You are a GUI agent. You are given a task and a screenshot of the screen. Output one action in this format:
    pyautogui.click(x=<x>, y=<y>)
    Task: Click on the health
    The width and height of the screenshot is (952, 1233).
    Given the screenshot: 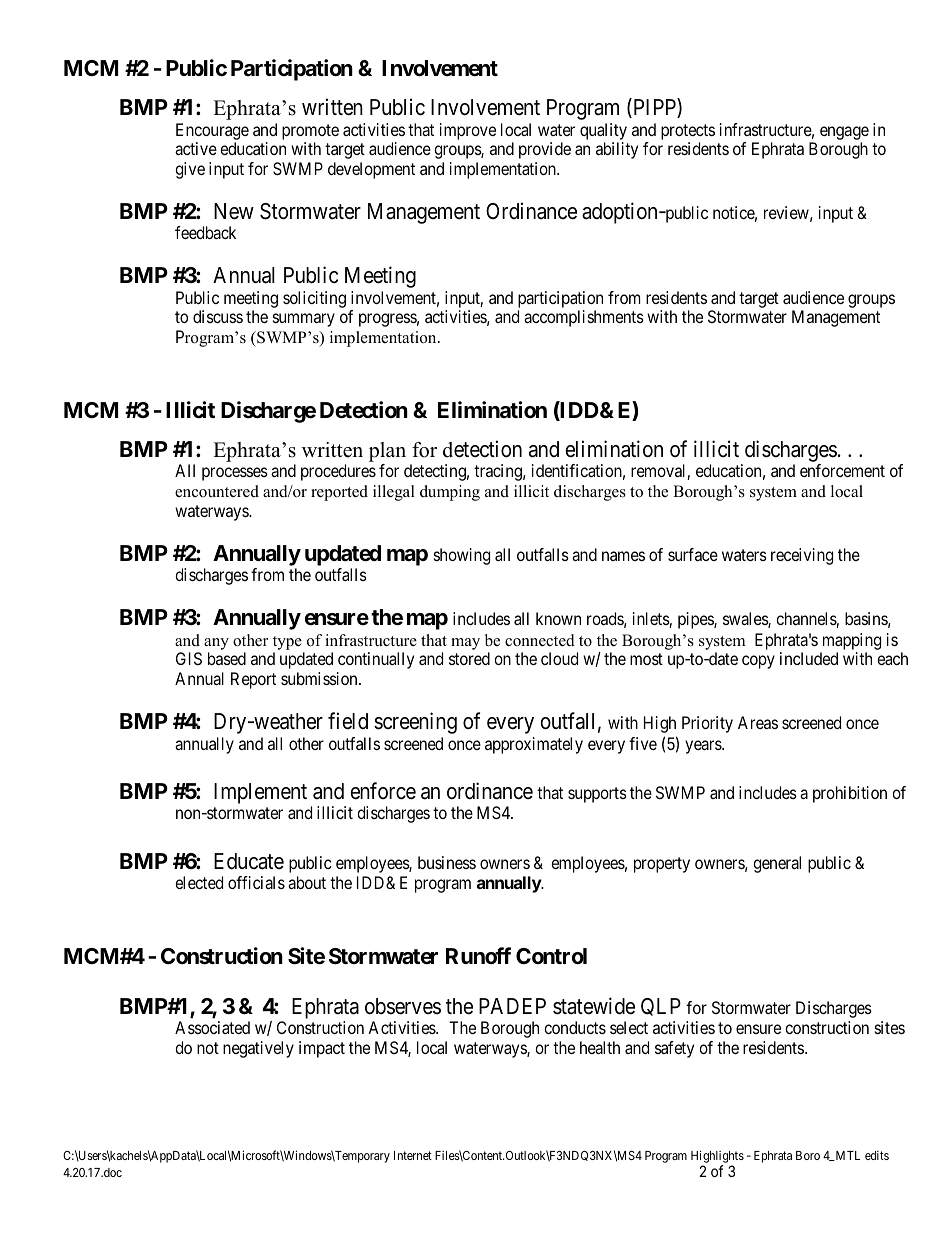 What is the action you would take?
    pyautogui.click(x=600, y=1047)
